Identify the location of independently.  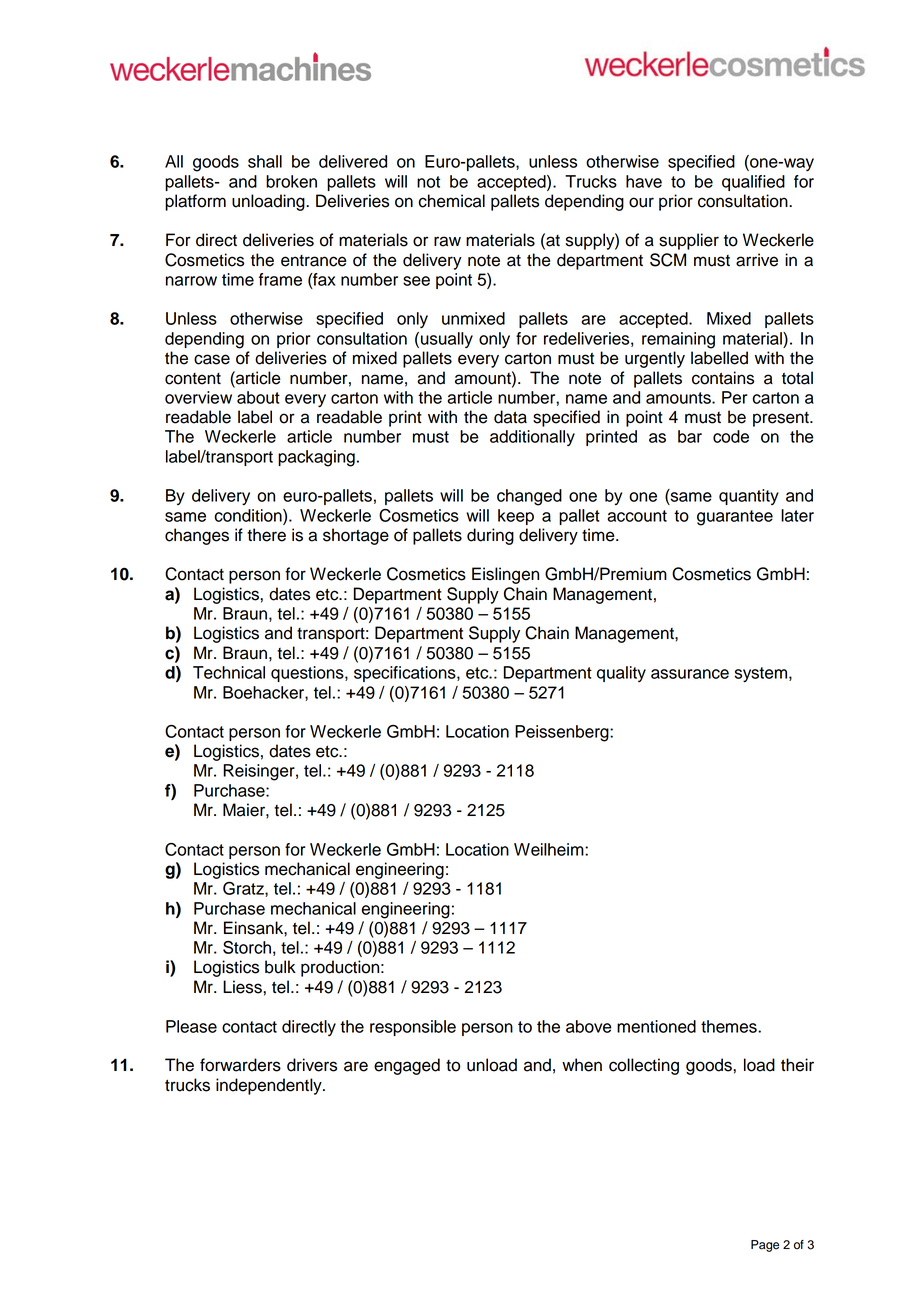
(270, 1086).
